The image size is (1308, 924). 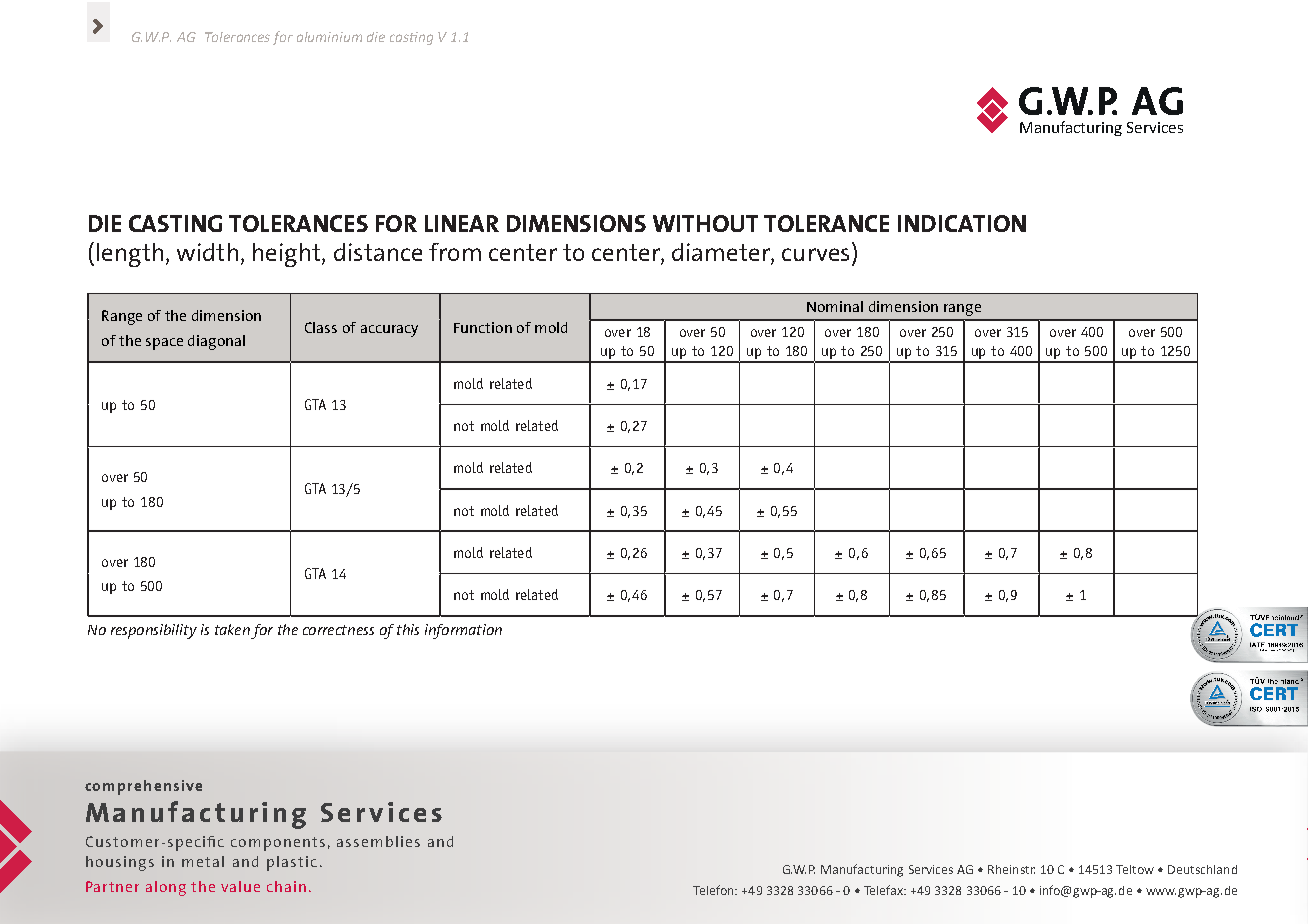 What do you see at coordinates (835, 306) in the screenshot?
I see `Nominal` at bounding box center [835, 306].
